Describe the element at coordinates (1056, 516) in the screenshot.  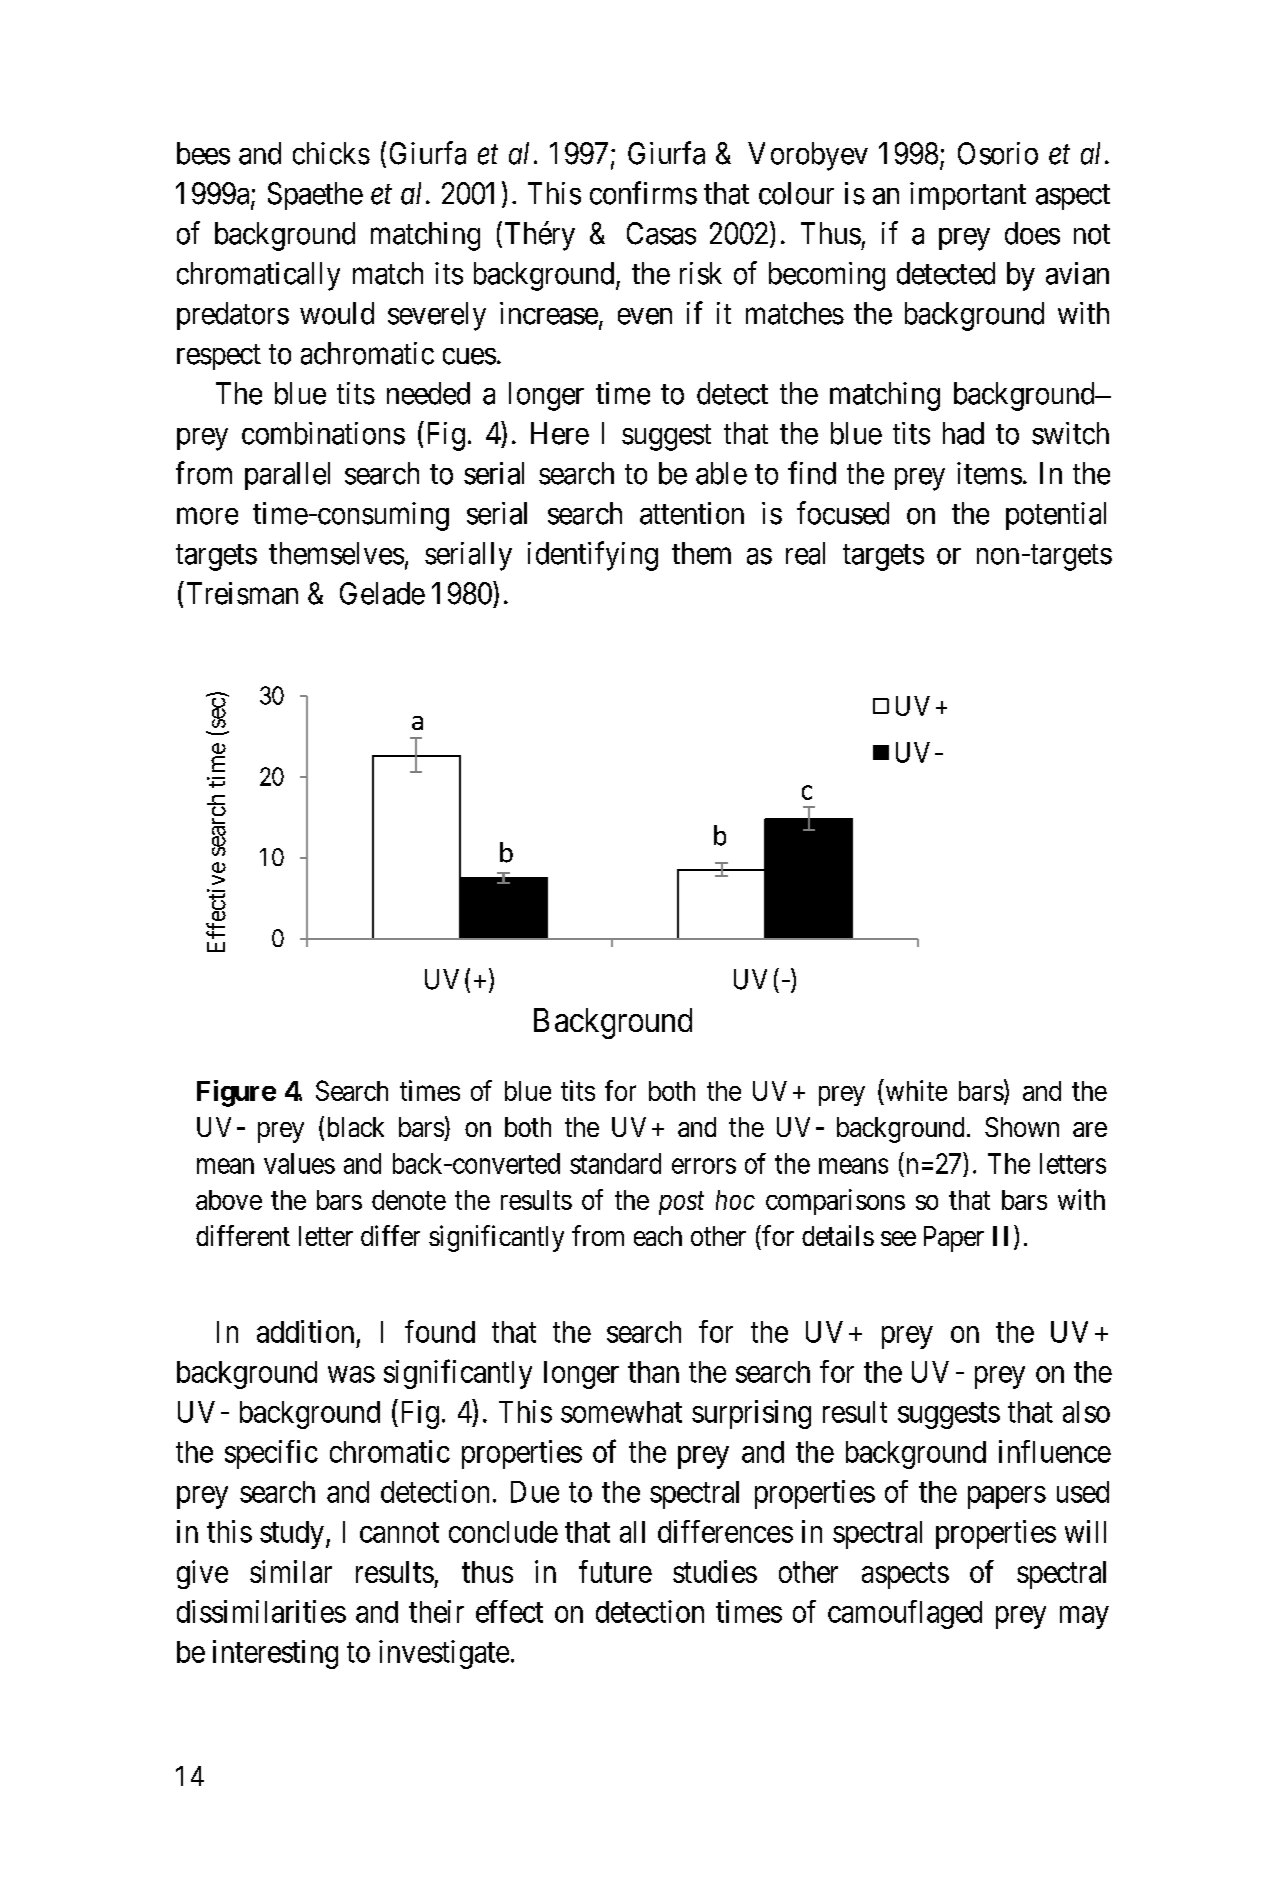
I see `potential` at that location.
